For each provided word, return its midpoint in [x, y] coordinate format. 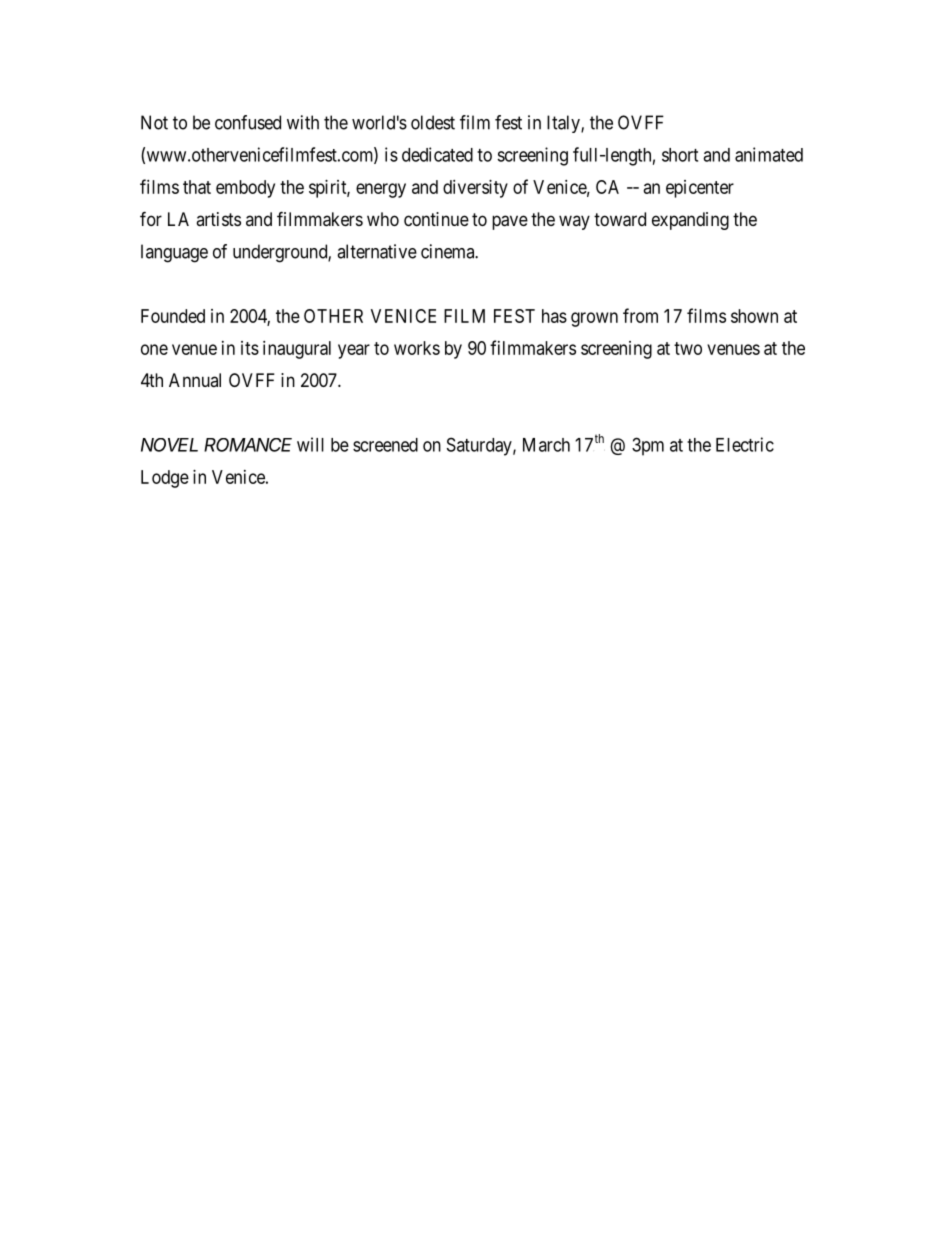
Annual [195, 380]
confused [248, 122]
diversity [475, 189]
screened [385, 445]
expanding [690, 221]
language [174, 253]
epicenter [700, 189]
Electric [745, 444]
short [680, 155]
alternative [377, 251]
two [688, 348]
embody [245, 189]
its [250, 348]
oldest [433, 122]
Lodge [165, 479]
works [417, 348]
